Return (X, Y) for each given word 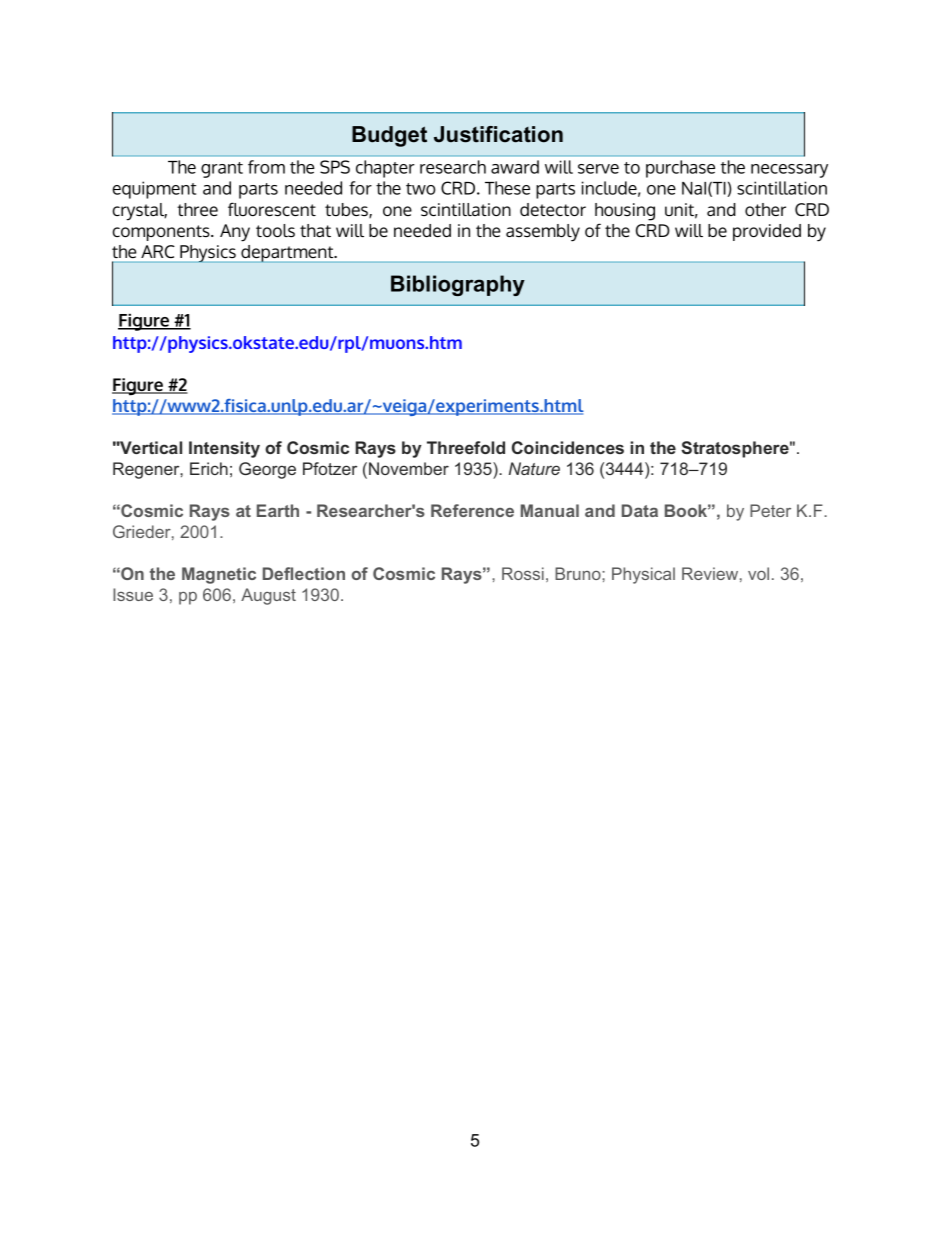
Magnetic (219, 575)
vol (758, 573)
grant (222, 170)
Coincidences (568, 447)
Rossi (523, 573)
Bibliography (458, 285)
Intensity (224, 449)
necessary (789, 171)
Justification (498, 134)
